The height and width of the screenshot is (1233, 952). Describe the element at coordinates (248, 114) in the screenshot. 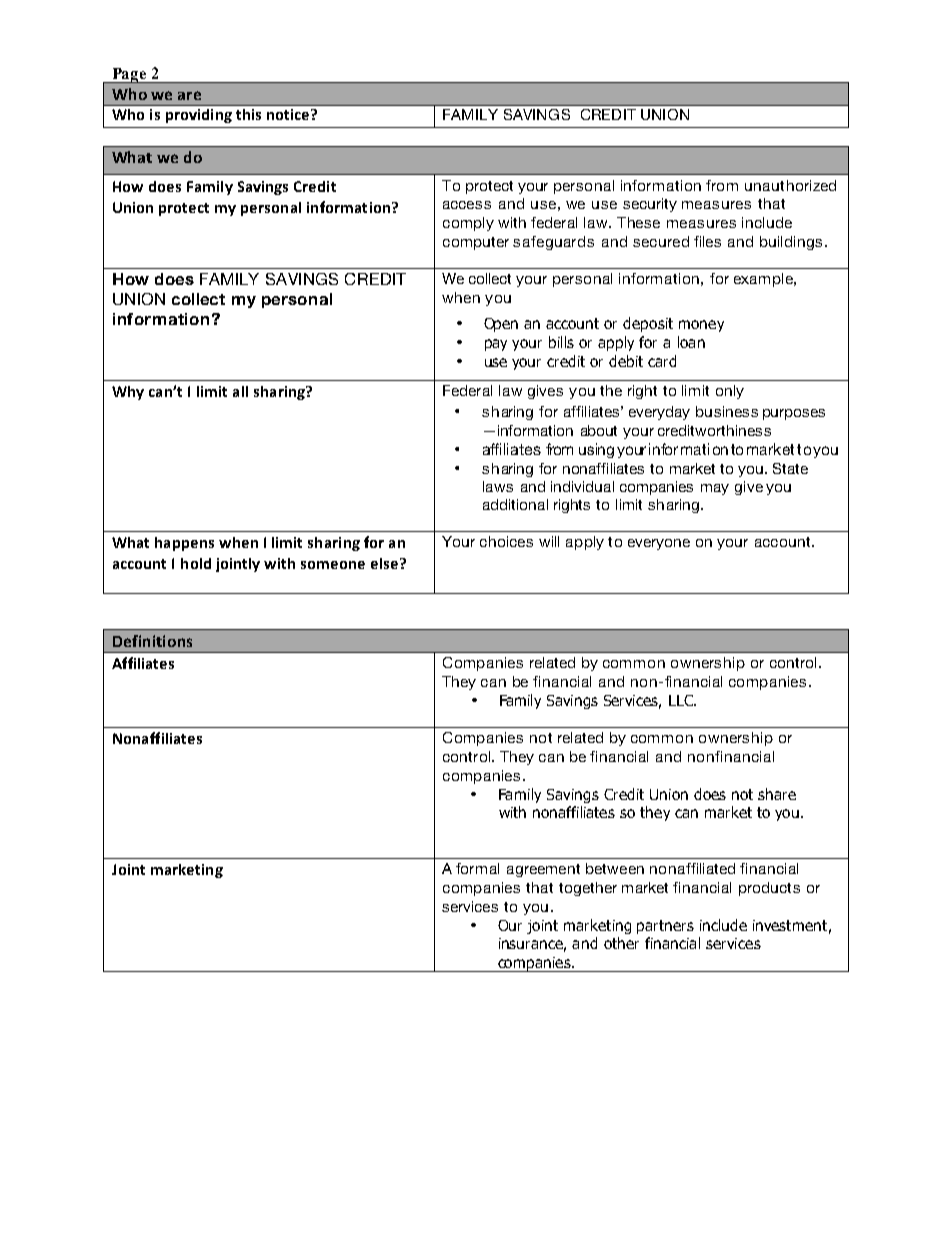

I see `this` at that location.
